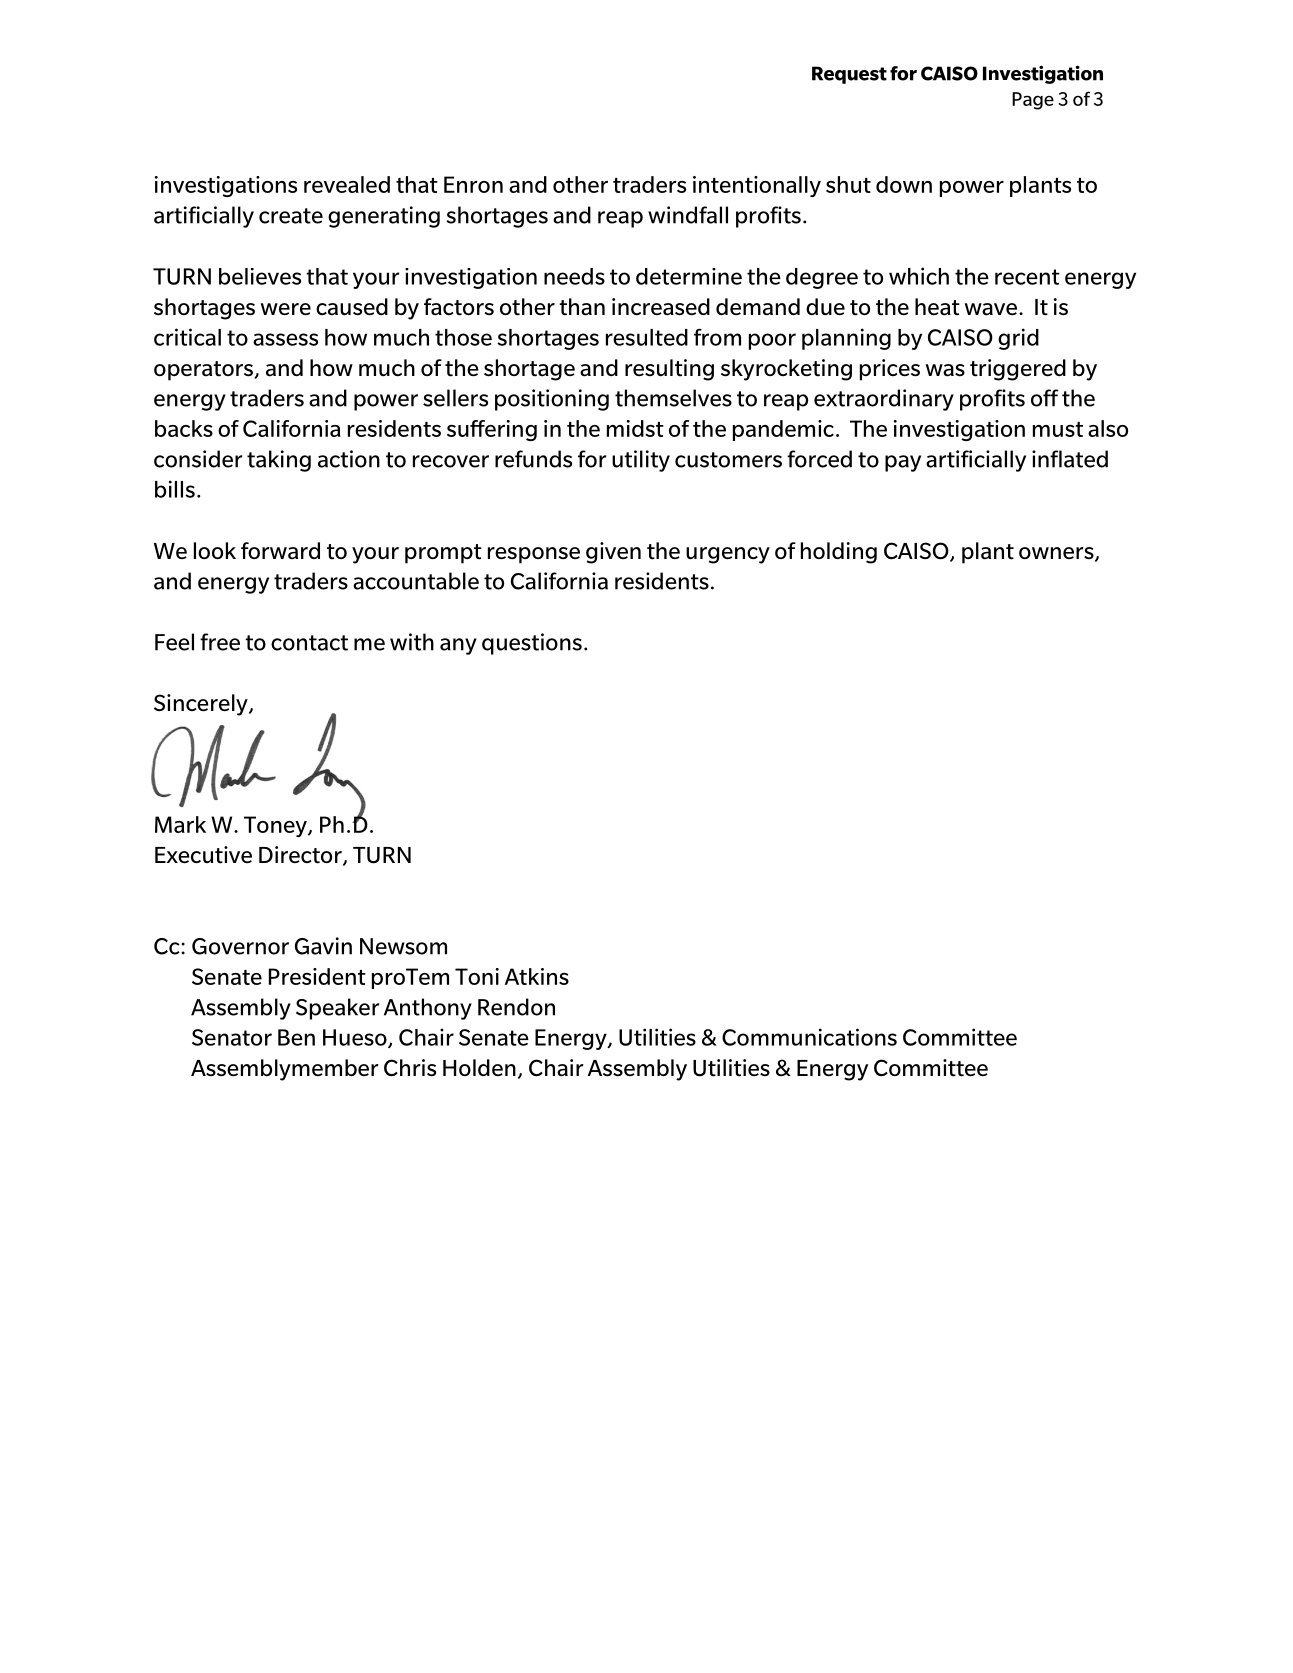  I want to click on Toney, so click(276, 826).
